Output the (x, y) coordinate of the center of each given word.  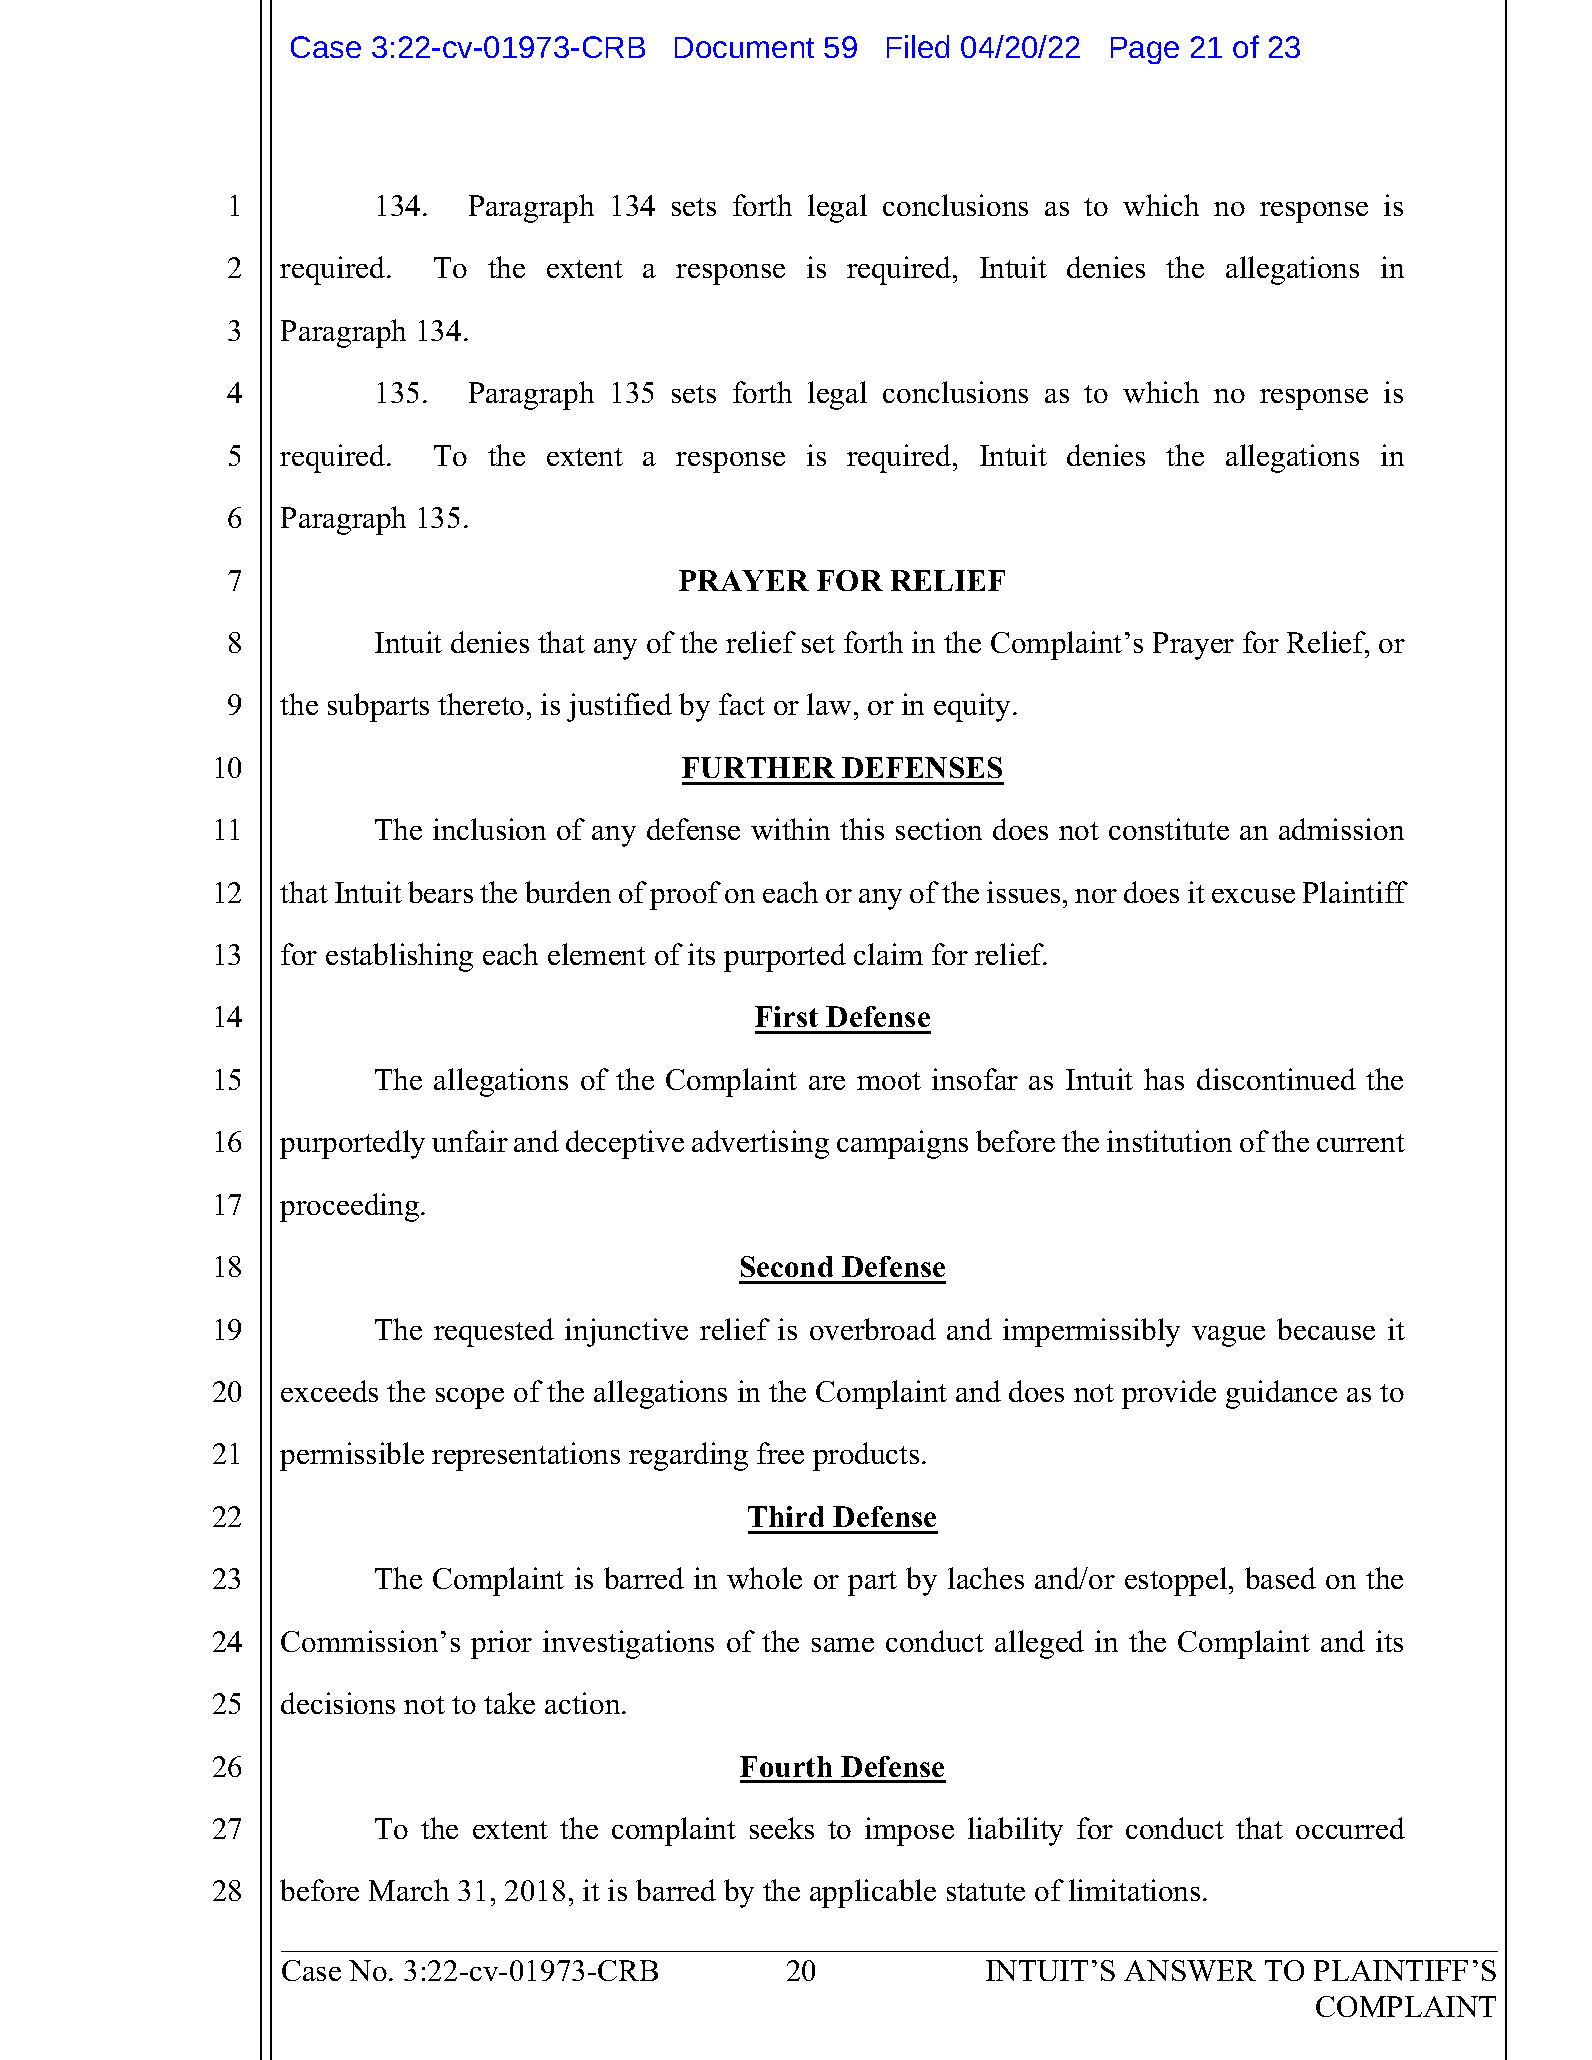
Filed (918, 46)
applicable (873, 1893)
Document (744, 47)
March (409, 1890)
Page (1145, 50)
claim (888, 954)
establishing (399, 957)
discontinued (1276, 1079)
